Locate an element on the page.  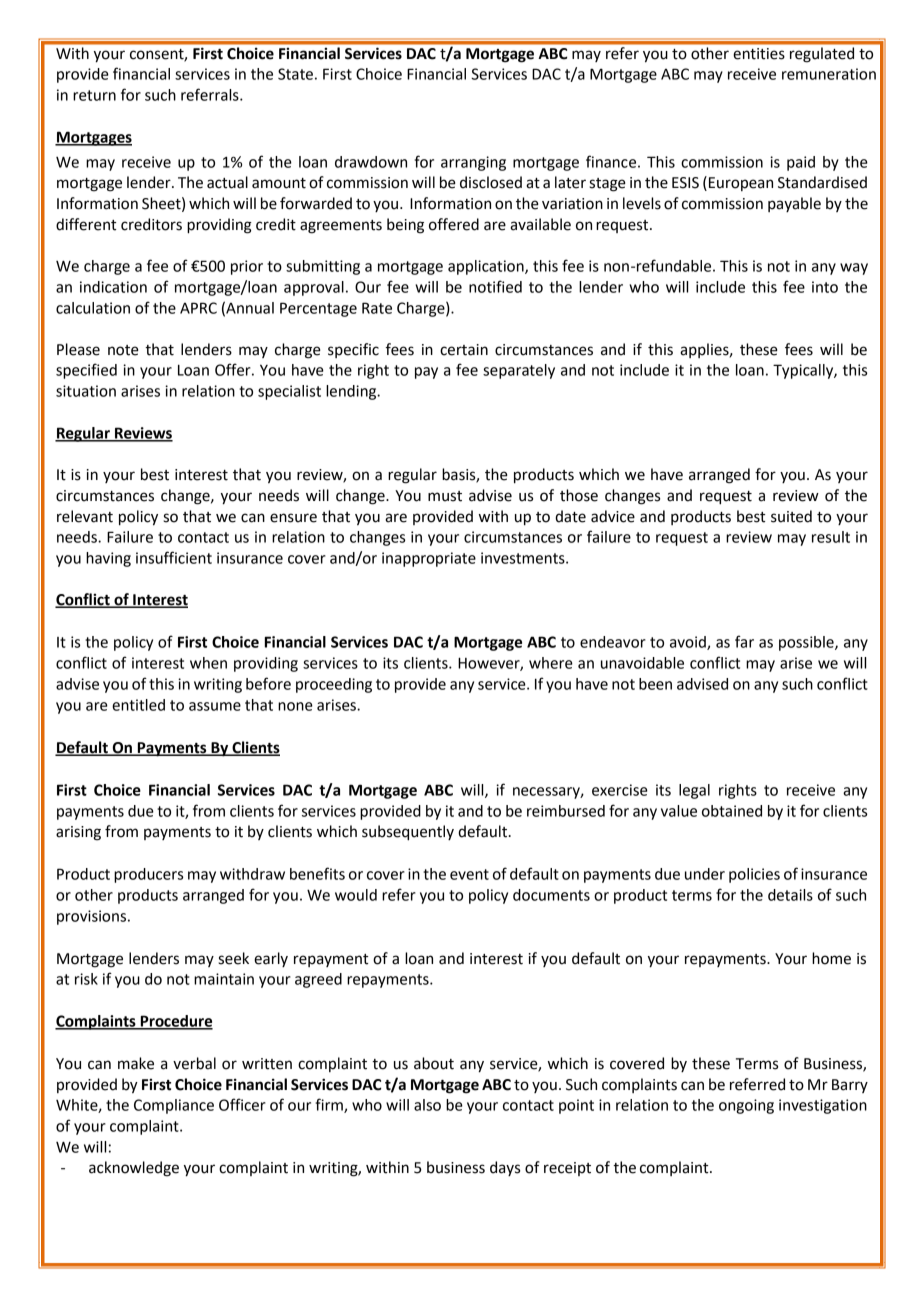
Compliance is located at coordinates (174, 1106).
